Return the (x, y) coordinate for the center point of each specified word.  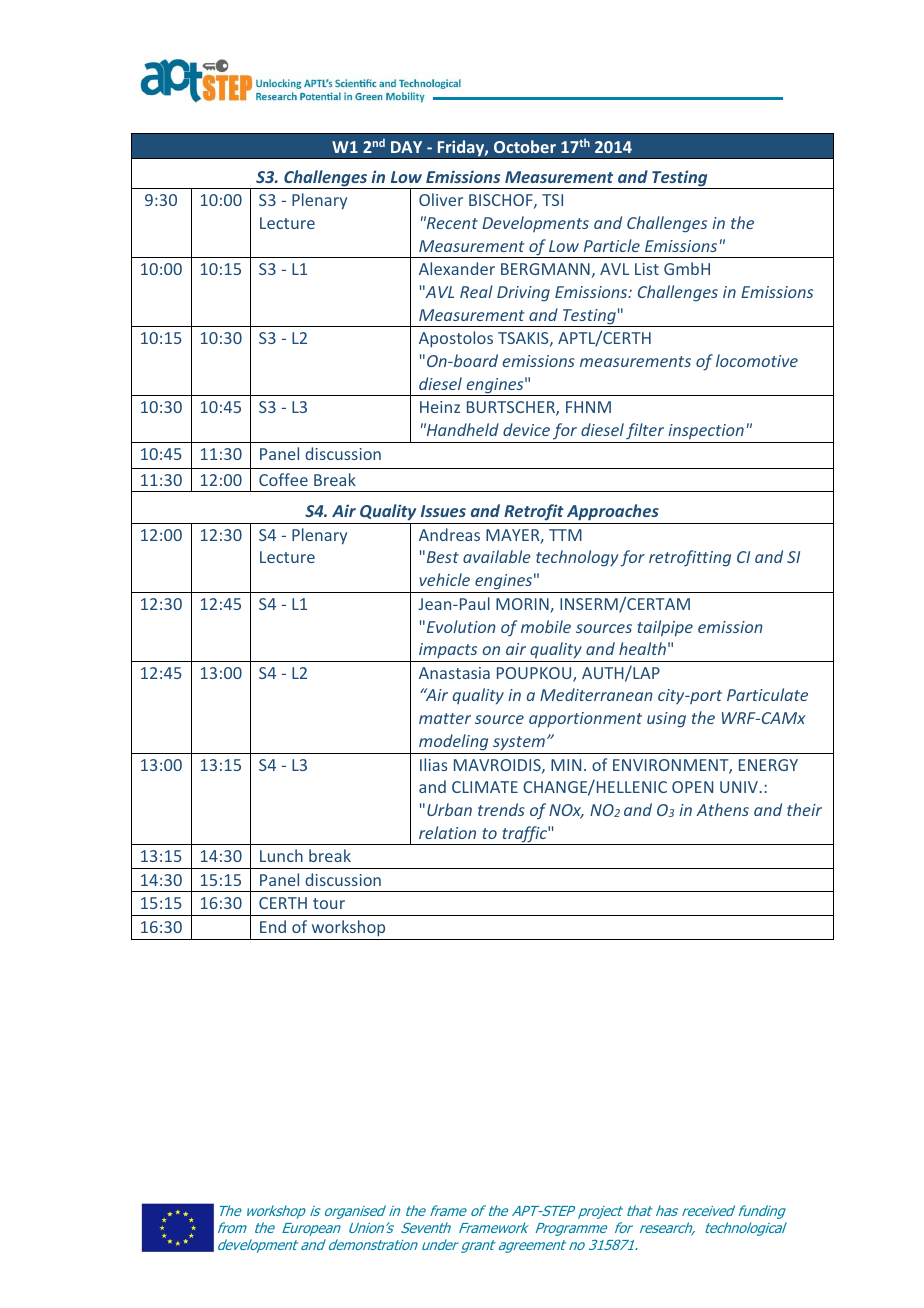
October (525, 146)
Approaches (613, 512)
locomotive (757, 360)
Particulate (767, 694)
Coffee (283, 479)
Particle (612, 245)
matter (445, 718)
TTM (565, 535)
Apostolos (456, 339)
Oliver (441, 199)
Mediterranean (596, 694)
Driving (523, 294)
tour (329, 903)
